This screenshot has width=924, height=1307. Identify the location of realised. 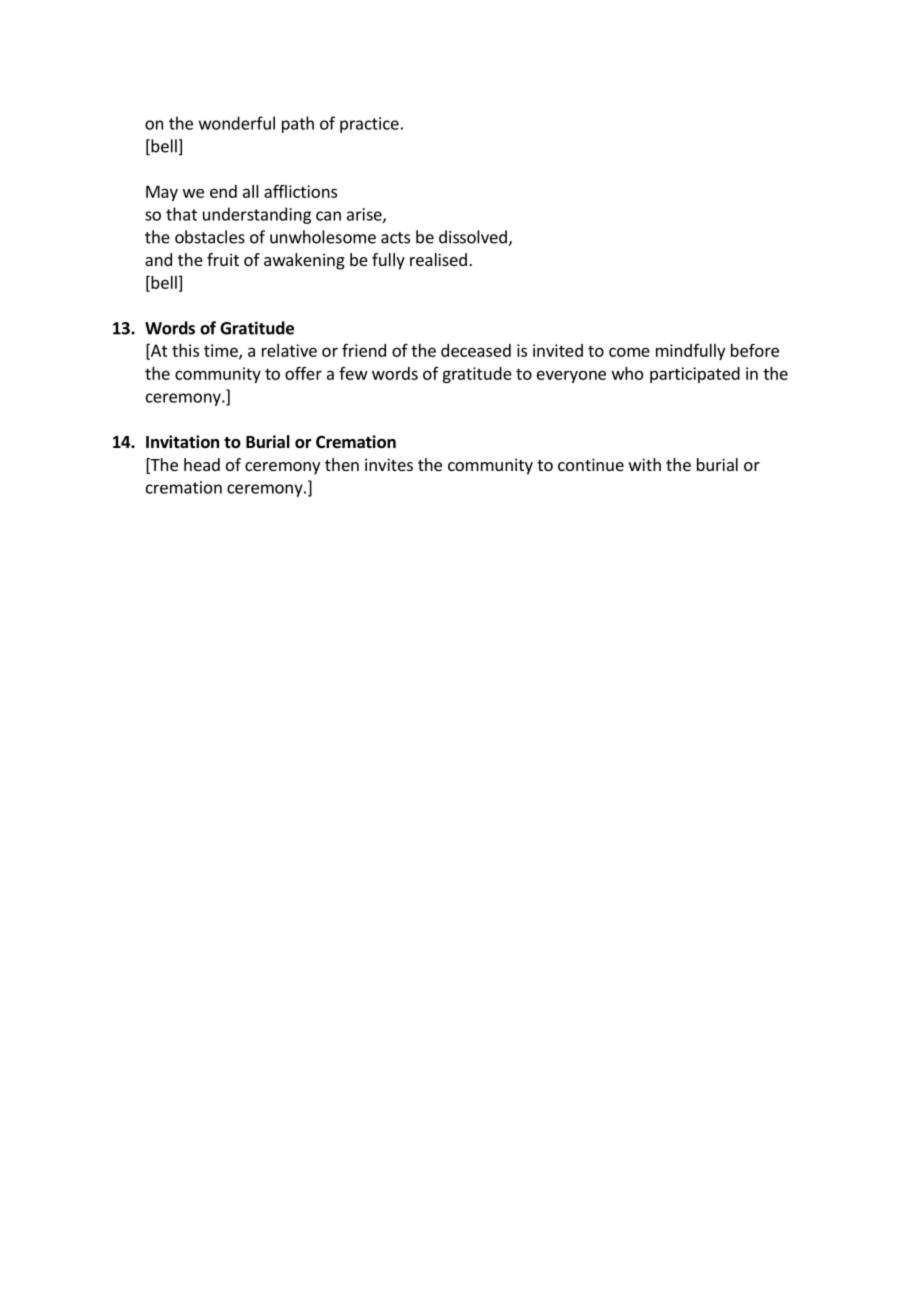
(438, 259).
